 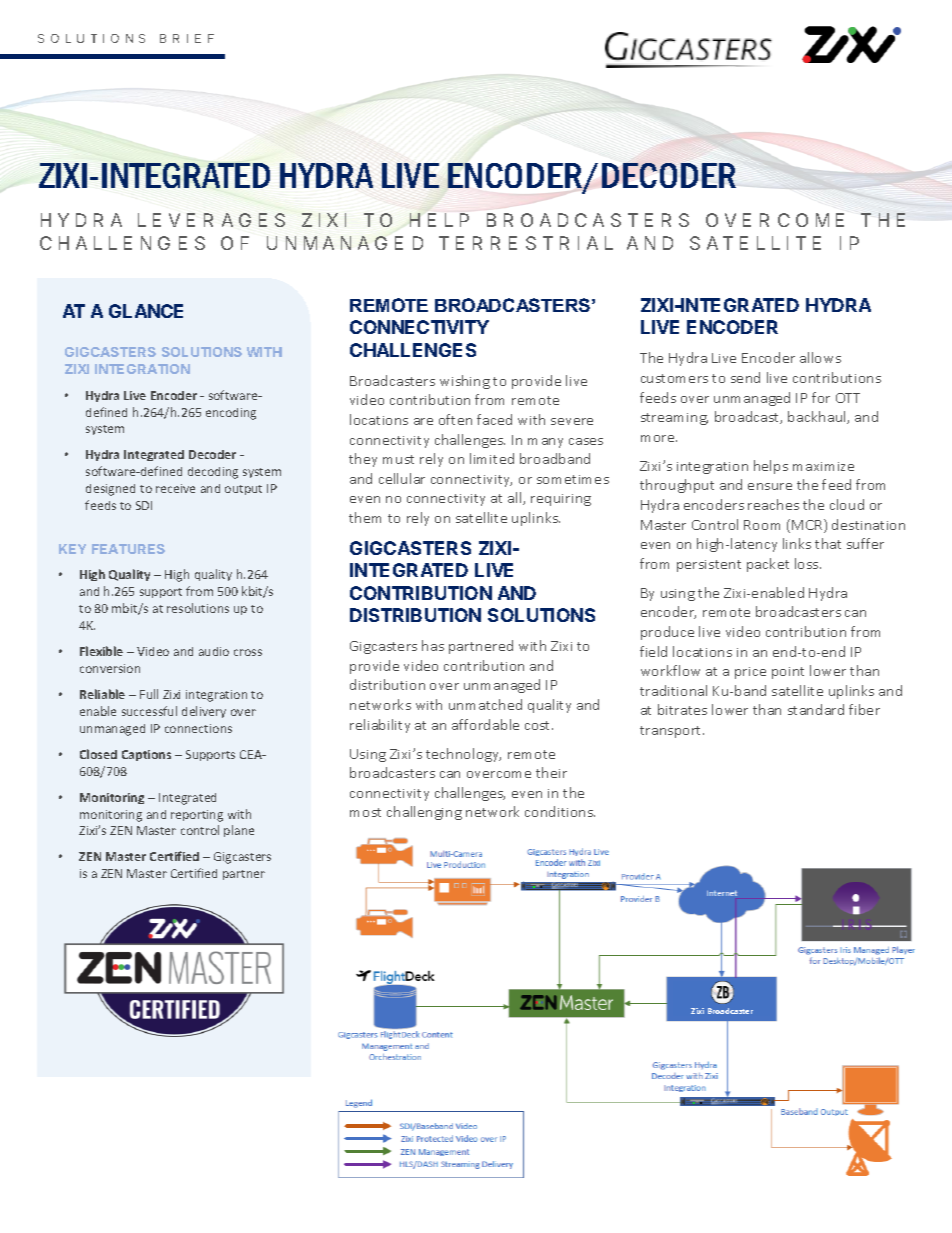 I want to click on GLANCE, so click(x=146, y=311).
